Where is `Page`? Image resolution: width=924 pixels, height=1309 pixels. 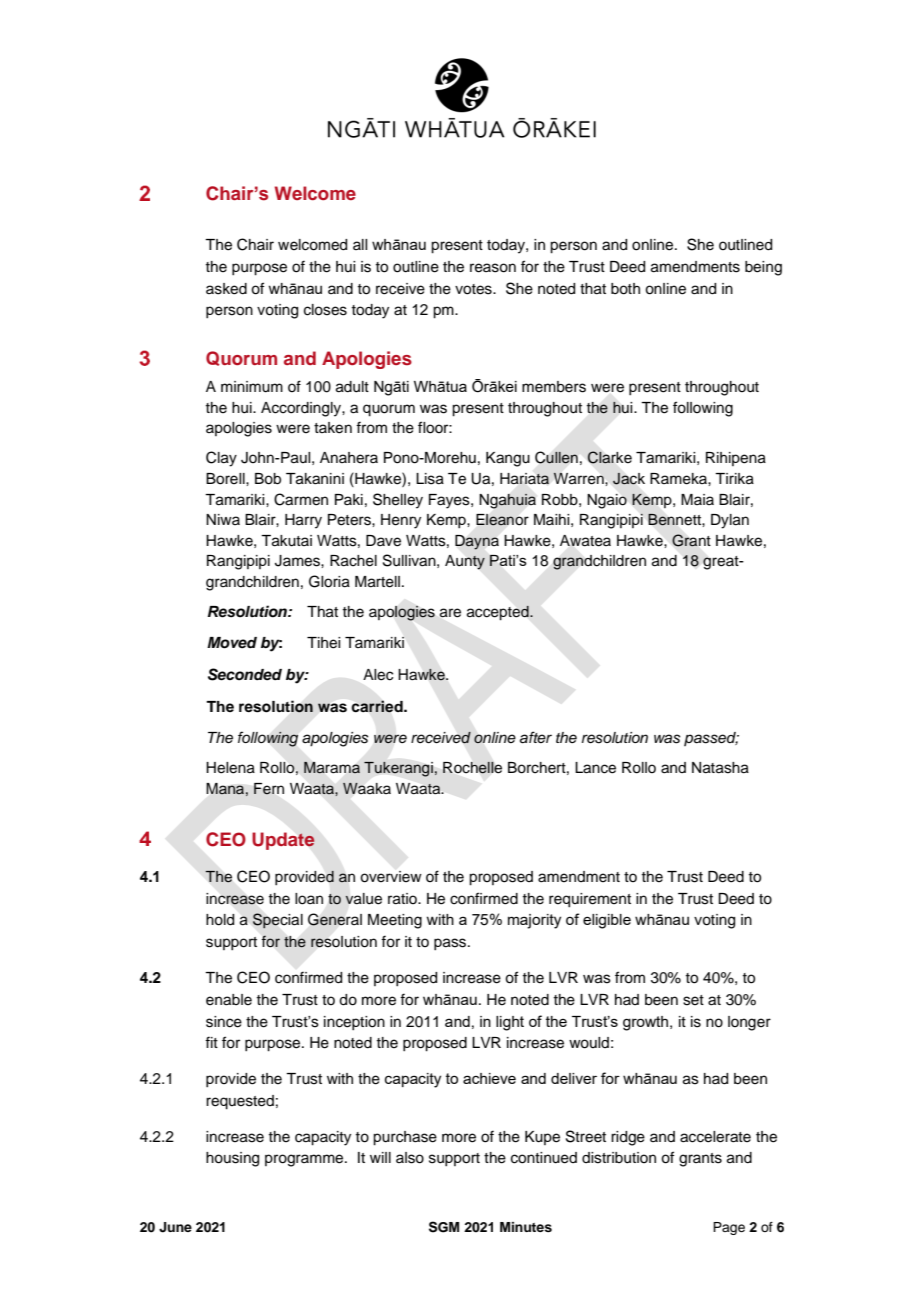
Page is located at coordinates (729, 1228).
